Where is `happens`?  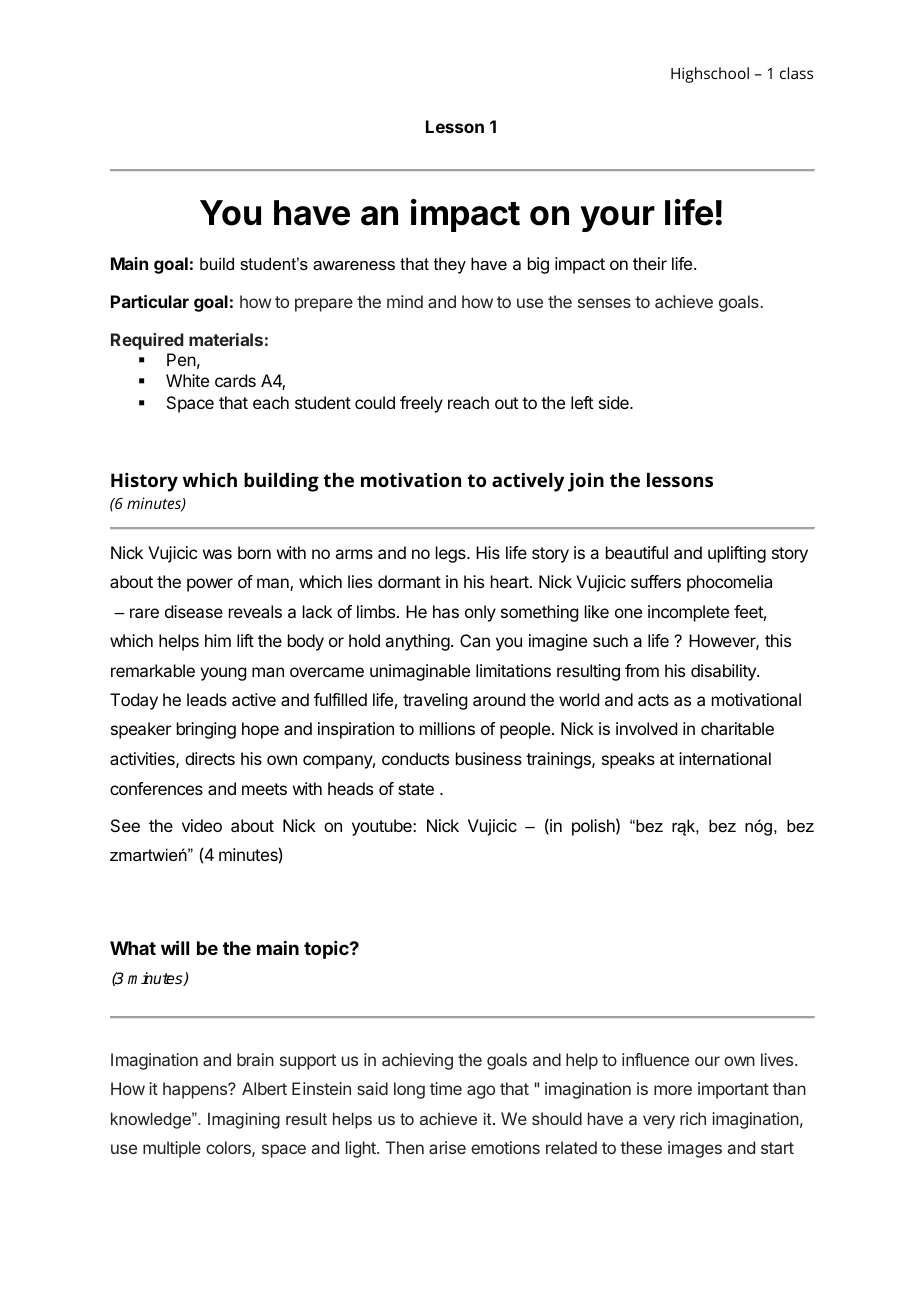 happens is located at coordinates (196, 1090).
